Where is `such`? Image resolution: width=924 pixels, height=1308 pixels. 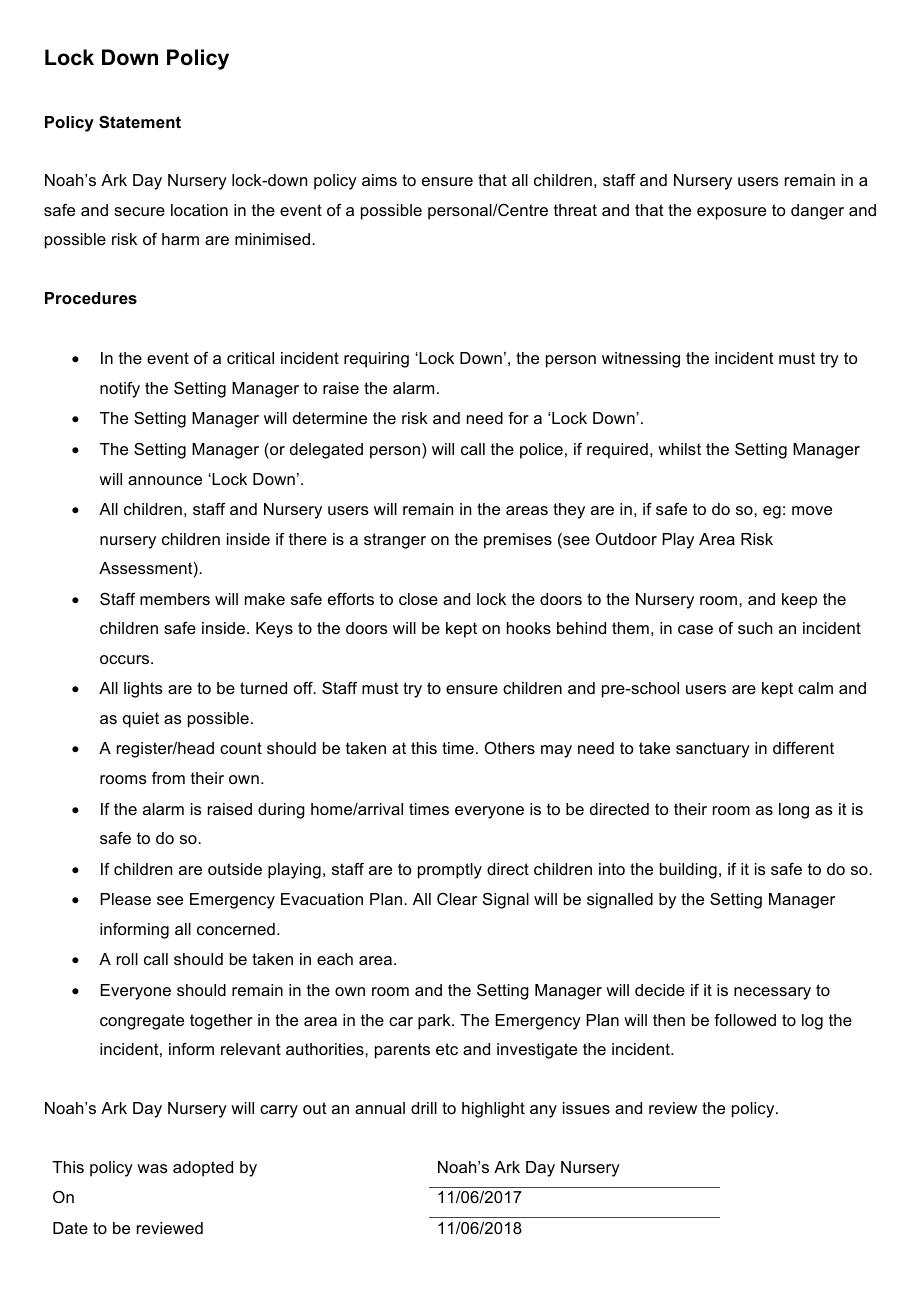 such is located at coordinates (755, 628).
